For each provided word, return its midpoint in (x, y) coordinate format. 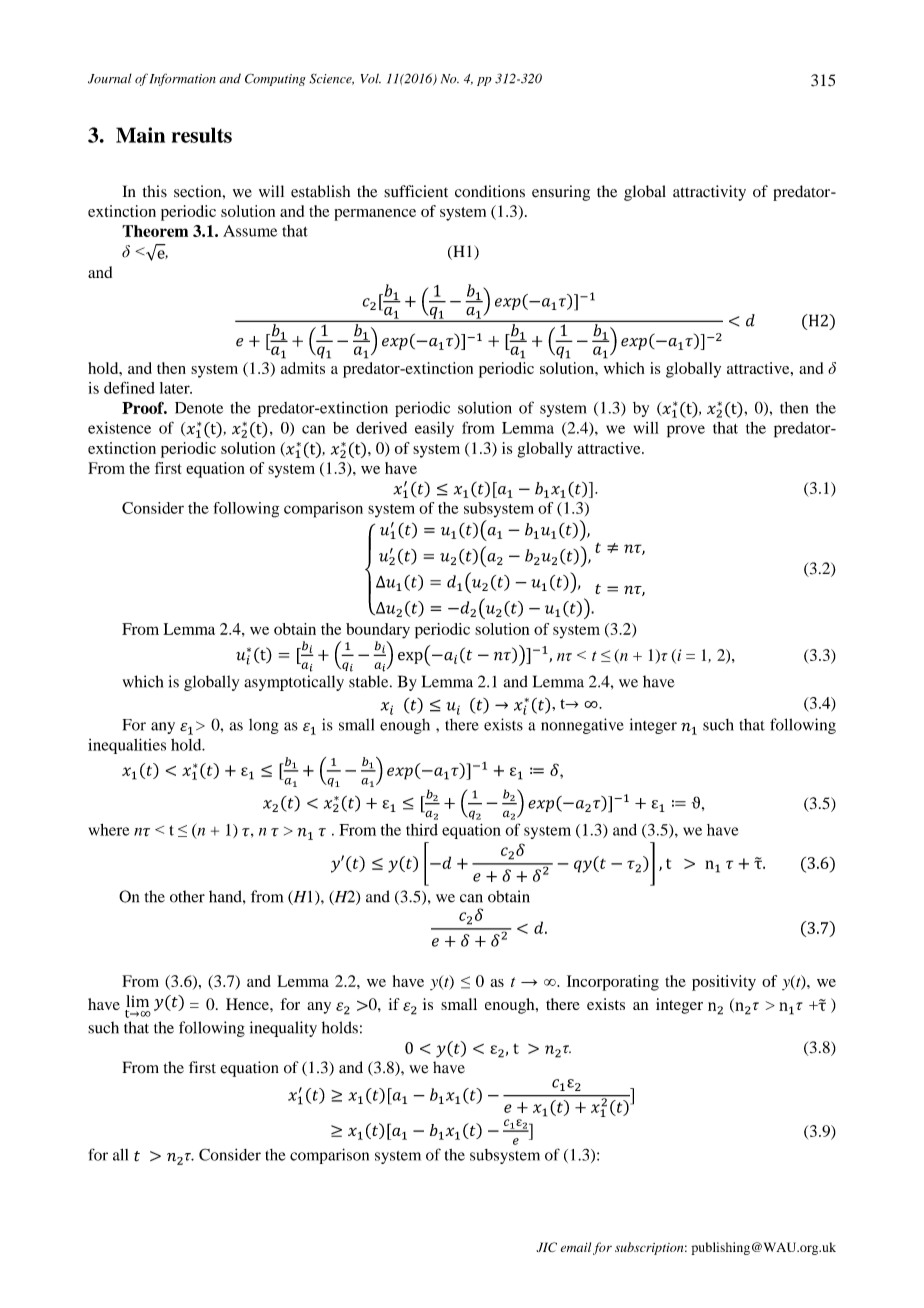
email (576, 1247)
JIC (546, 1247)
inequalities (127, 746)
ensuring (561, 193)
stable (370, 681)
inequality (283, 1029)
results (202, 135)
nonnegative (582, 726)
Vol (371, 79)
